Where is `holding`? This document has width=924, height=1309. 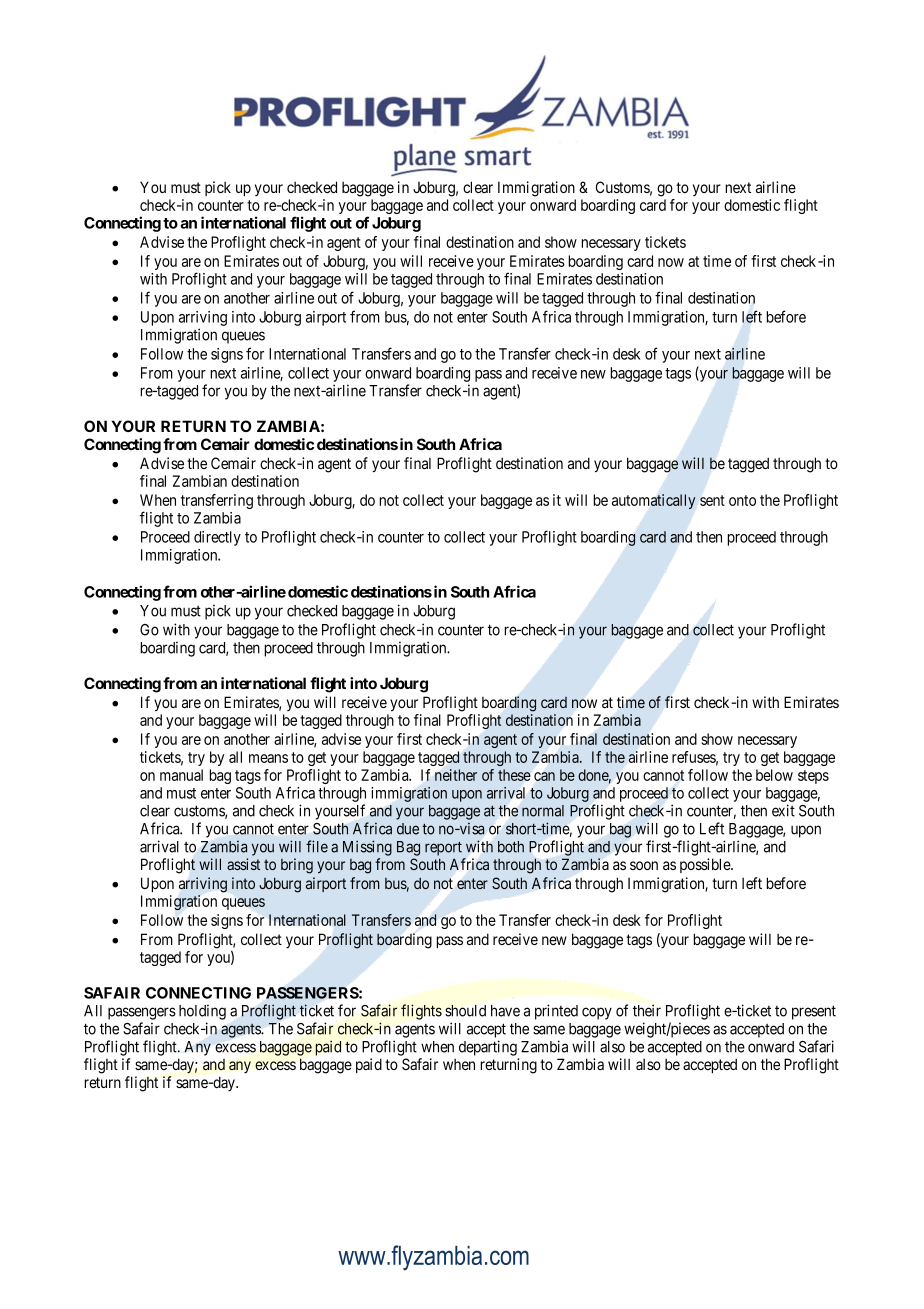 holding is located at coordinates (202, 1012).
